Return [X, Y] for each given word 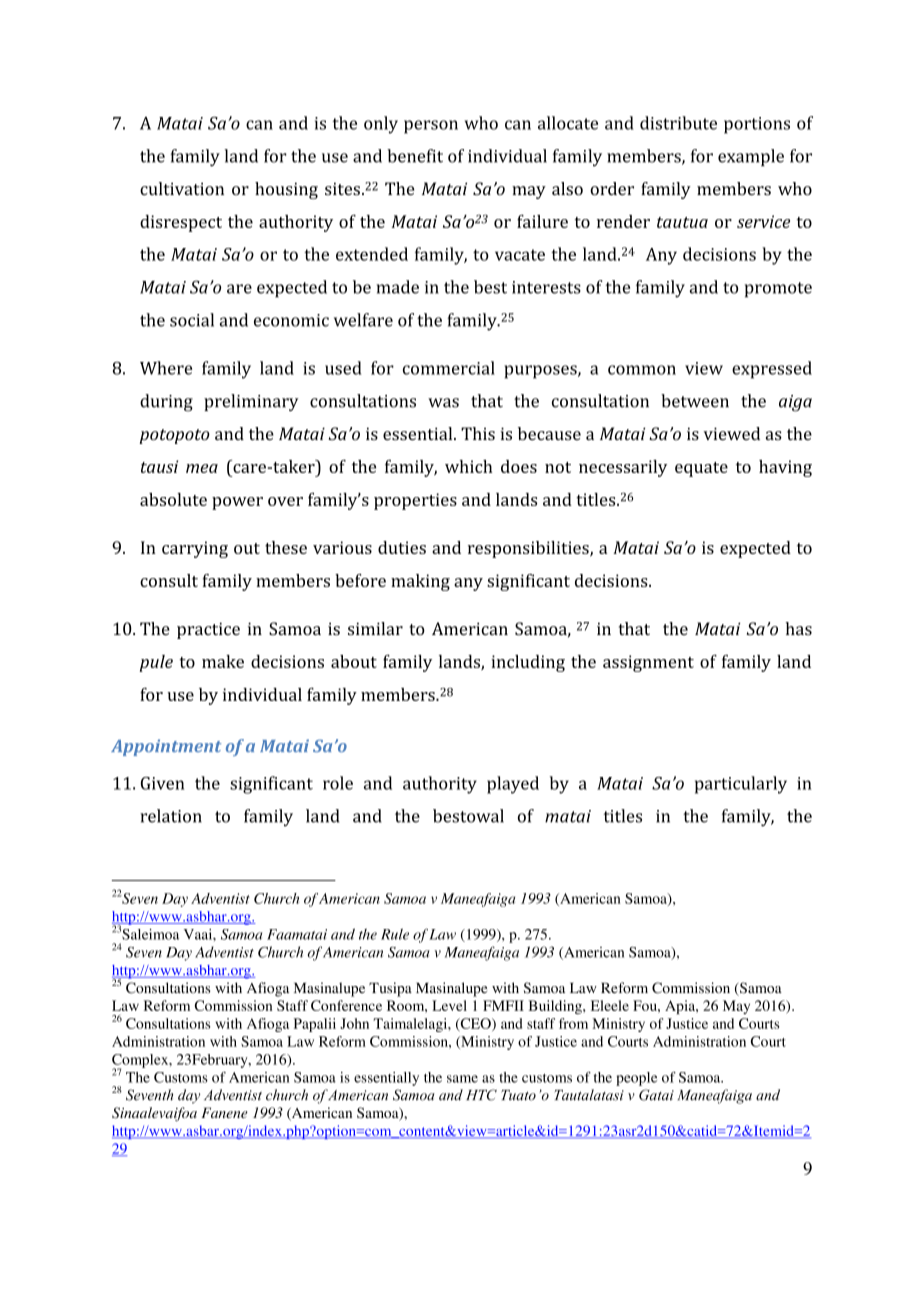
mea [202, 468]
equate [701, 469]
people [636, 1079]
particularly [741, 785]
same [462, 1079]
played [513, 785]
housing [286, 190]
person [431, 127]
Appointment [166, 747]
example [751, 157]
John [354, 1023]
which [468, 466]
